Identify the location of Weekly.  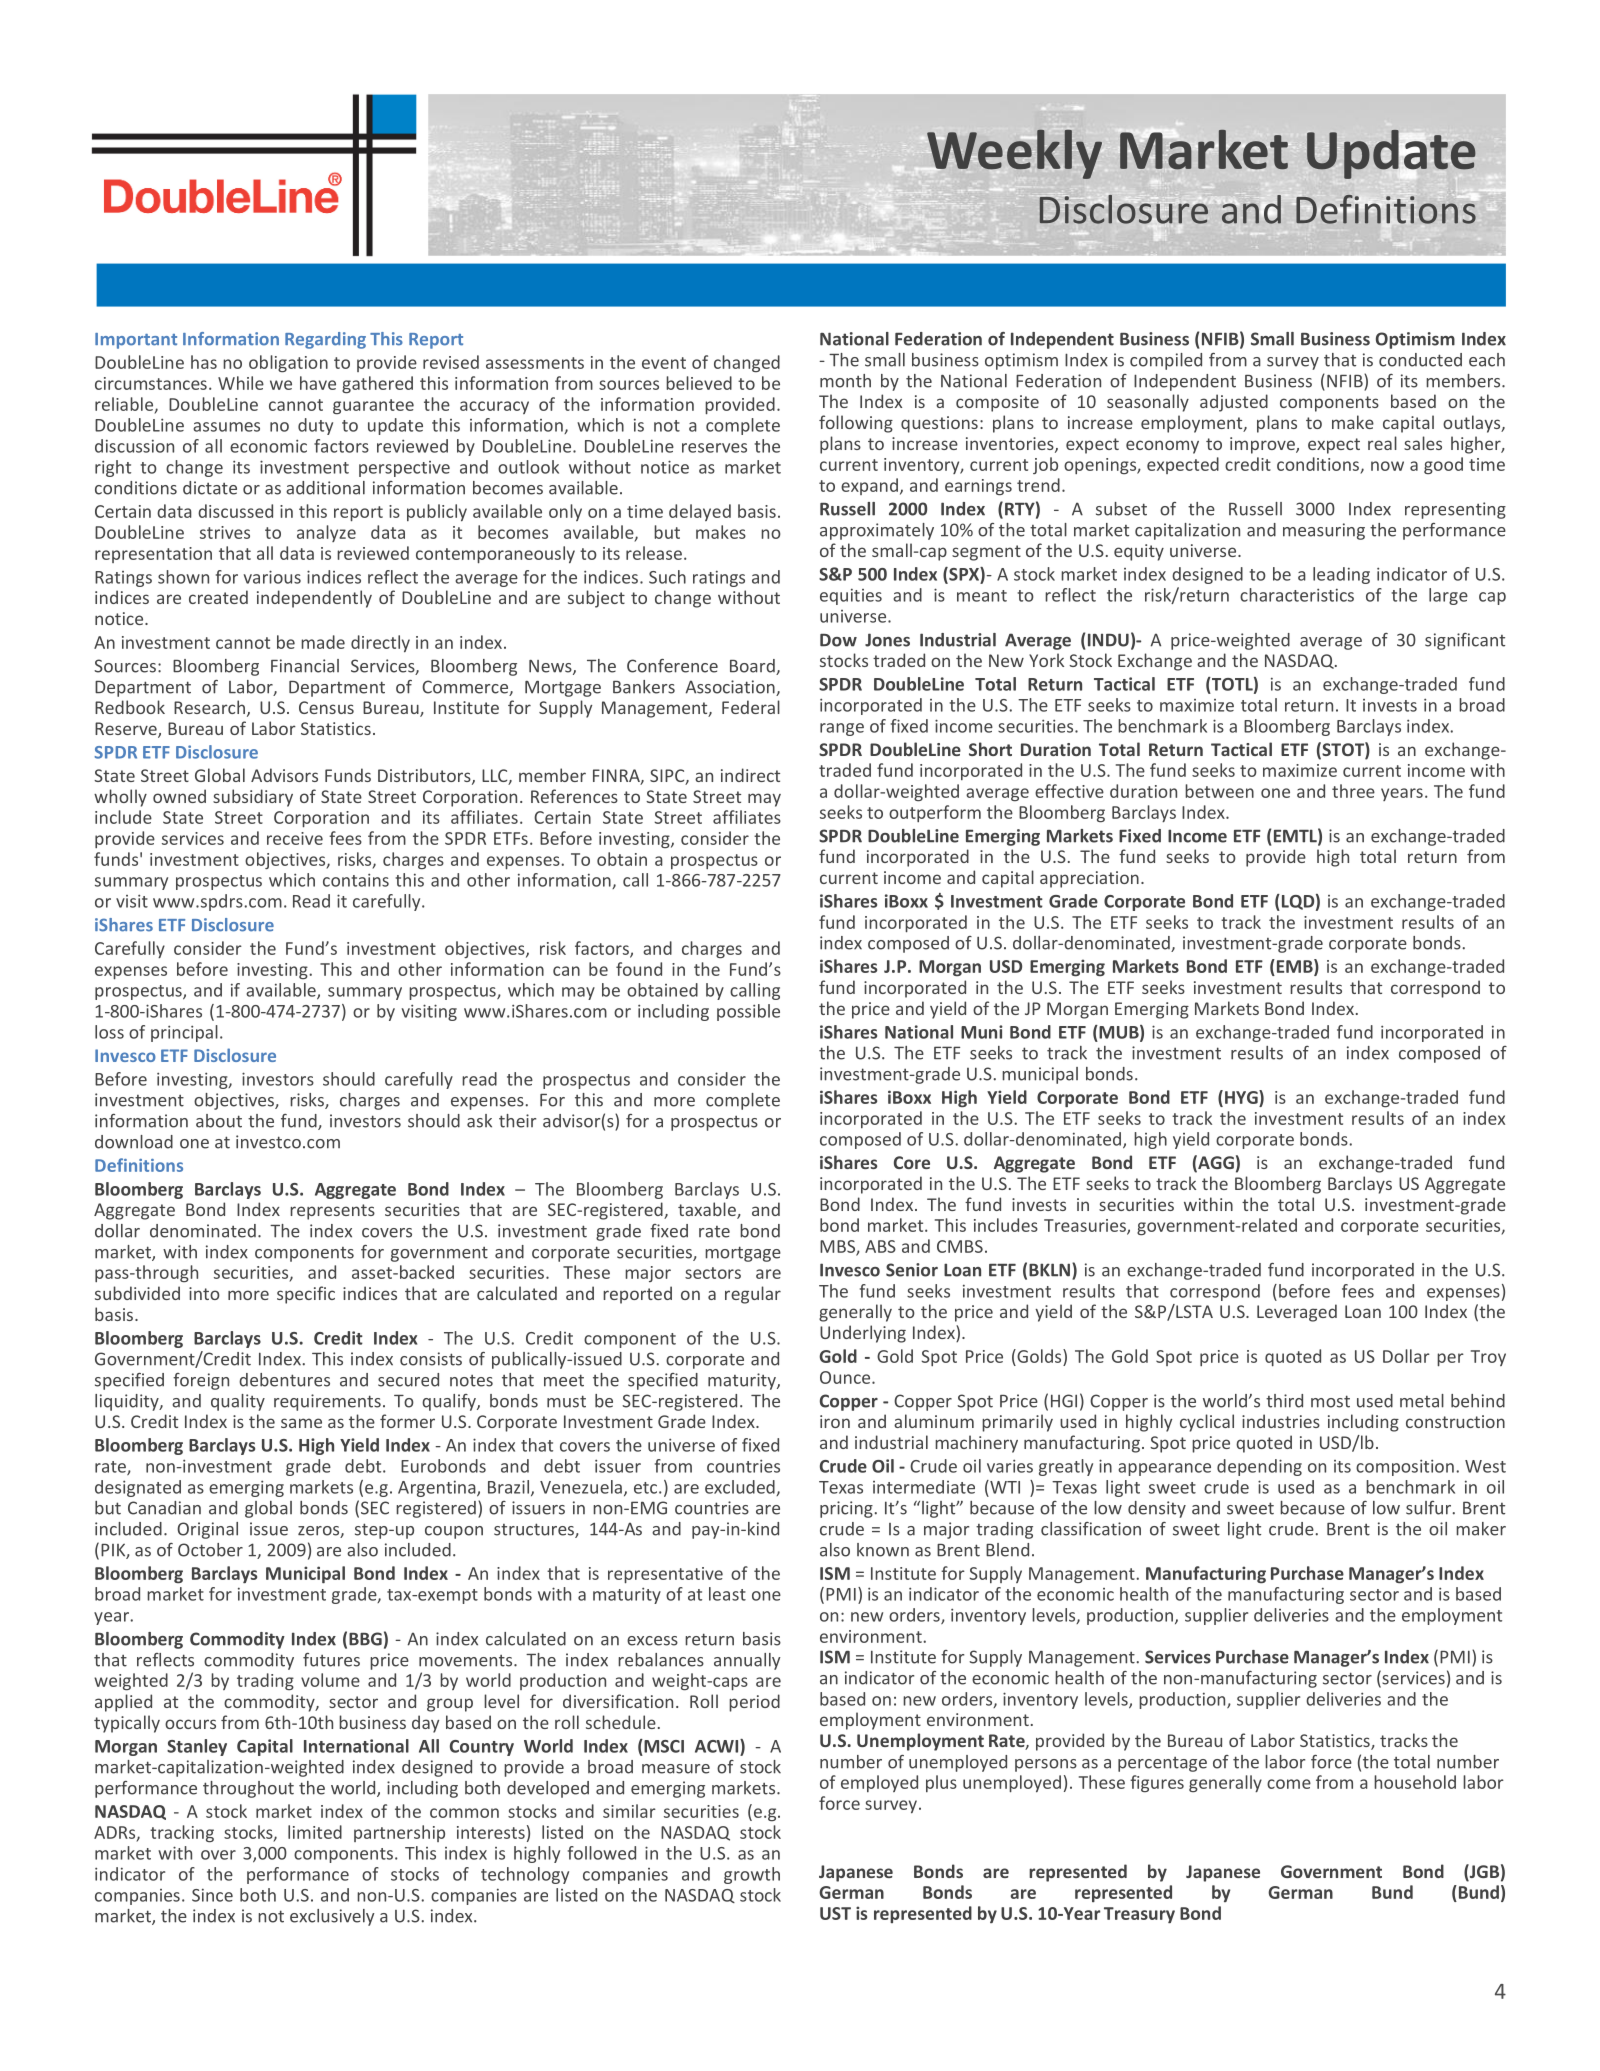
(1014, 154).
